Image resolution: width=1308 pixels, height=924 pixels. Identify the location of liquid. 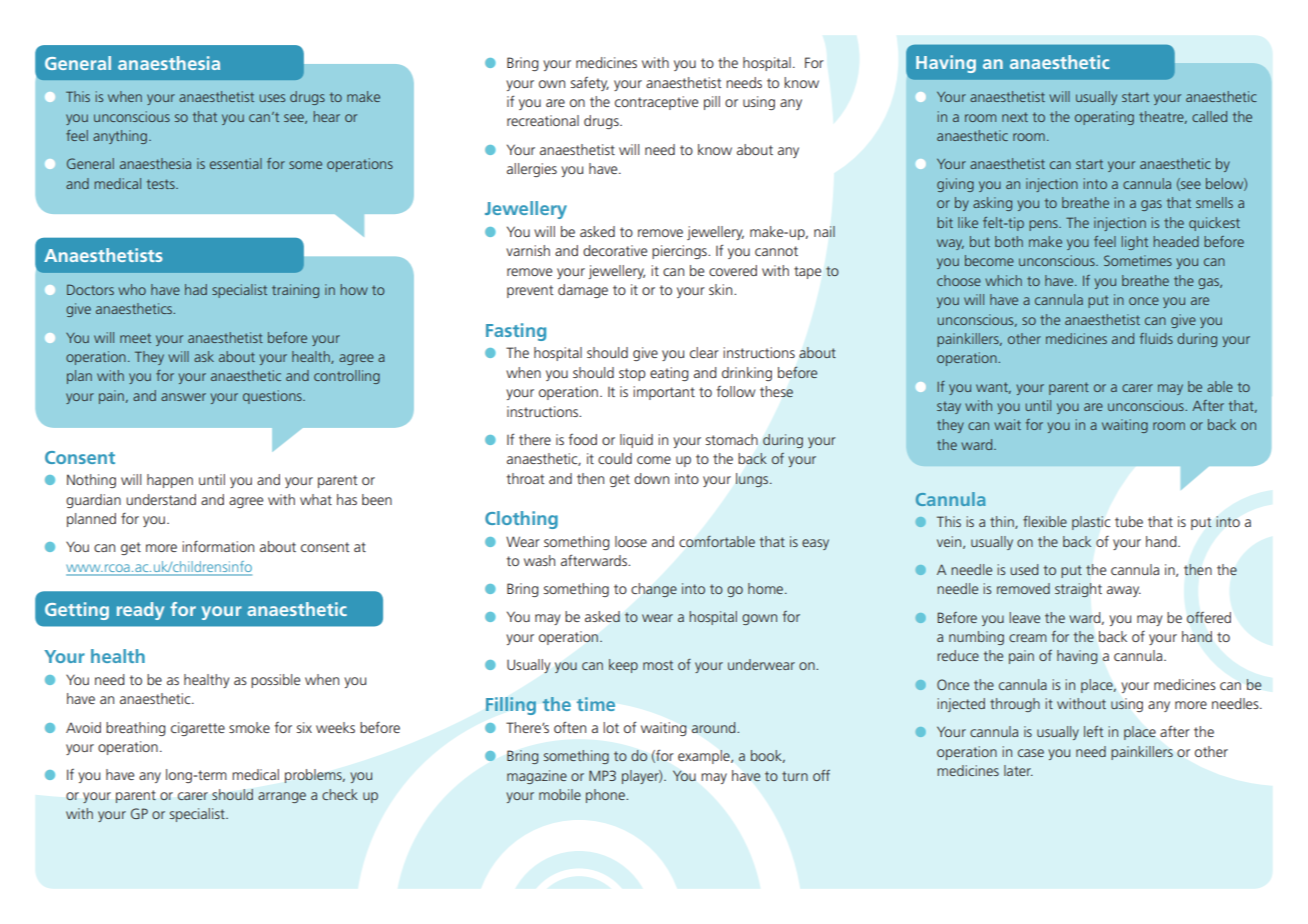
(636, 441).
